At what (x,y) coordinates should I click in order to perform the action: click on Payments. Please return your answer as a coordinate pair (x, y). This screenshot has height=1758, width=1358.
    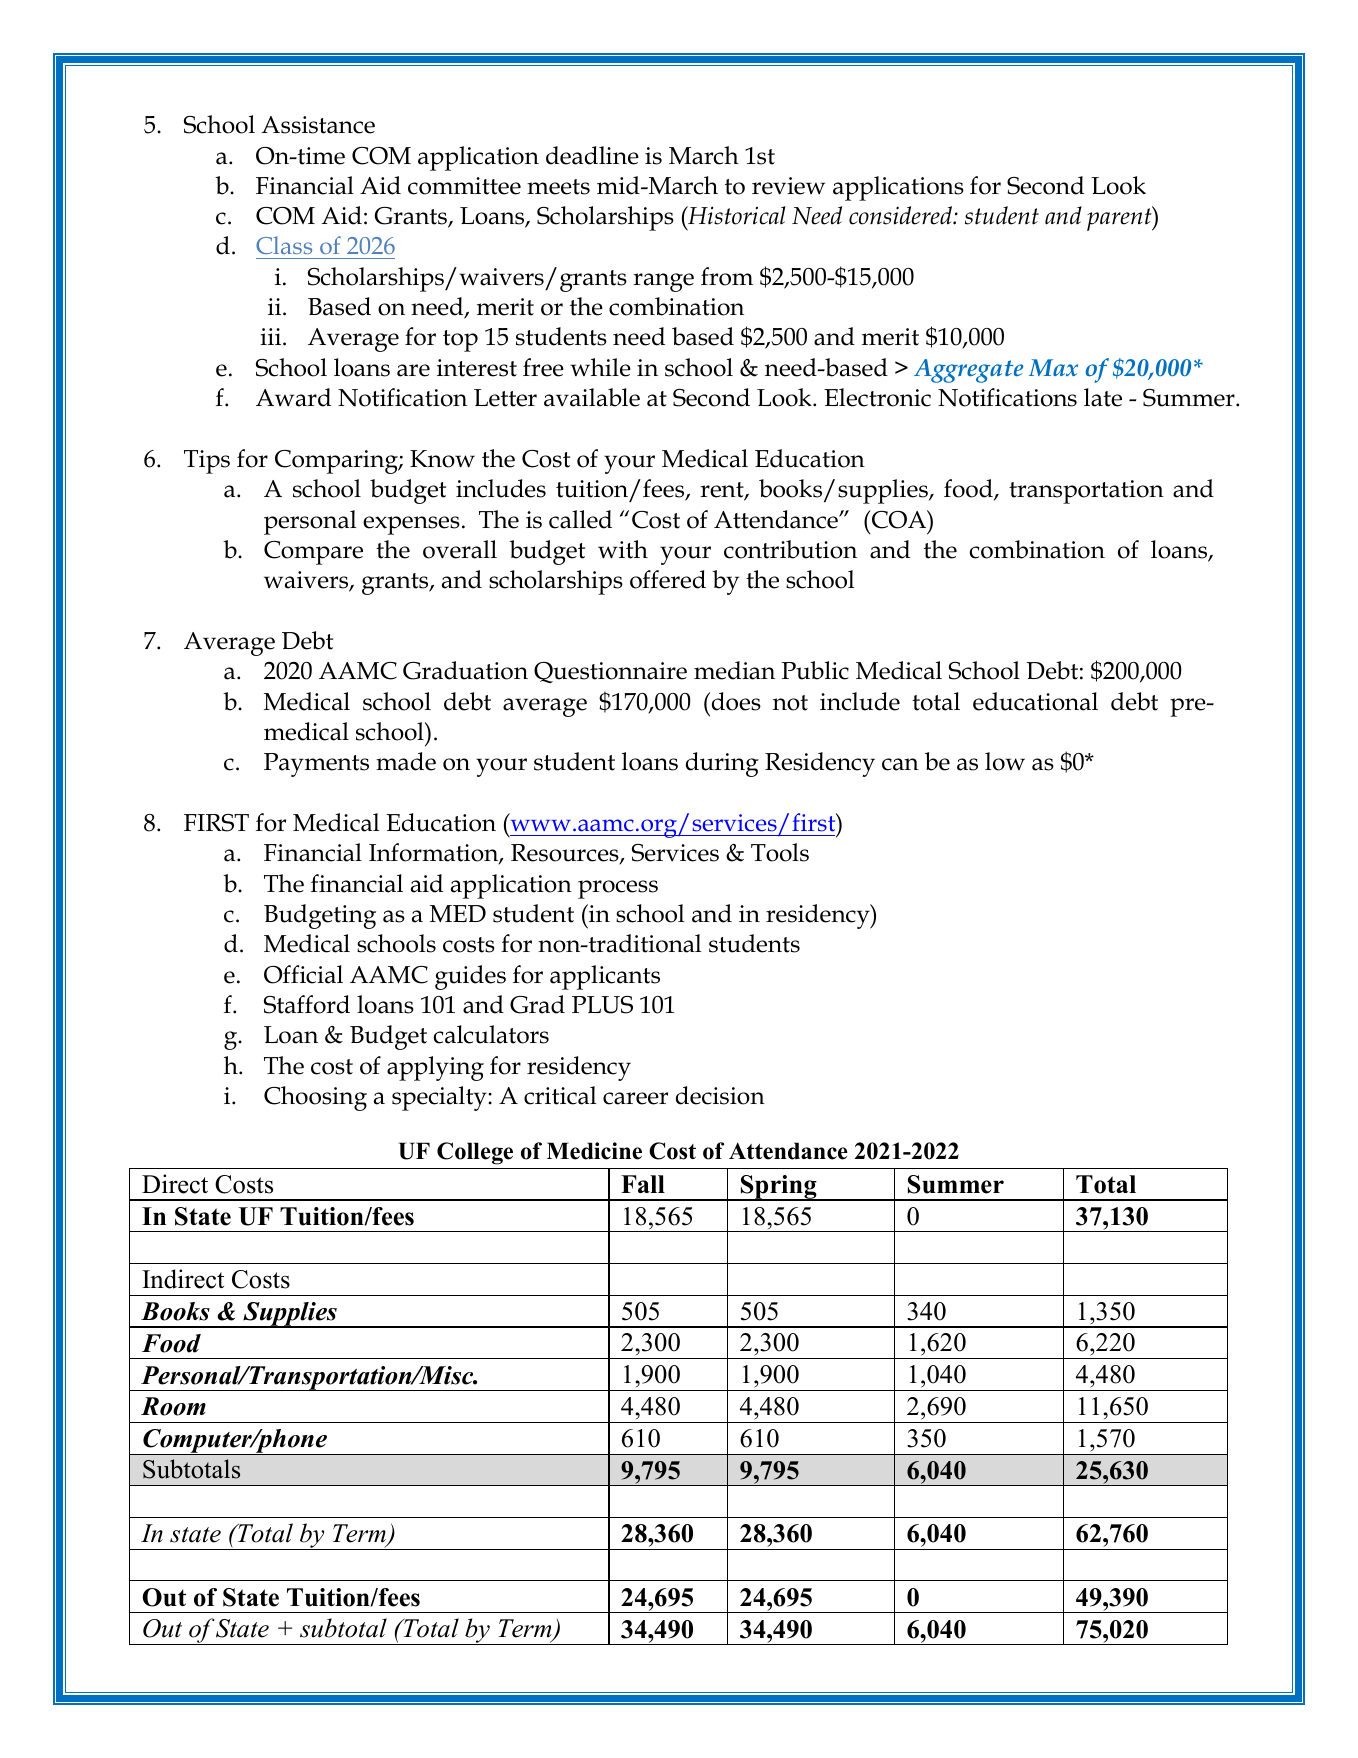
    Looking at the image, I should click on (316, 765).
